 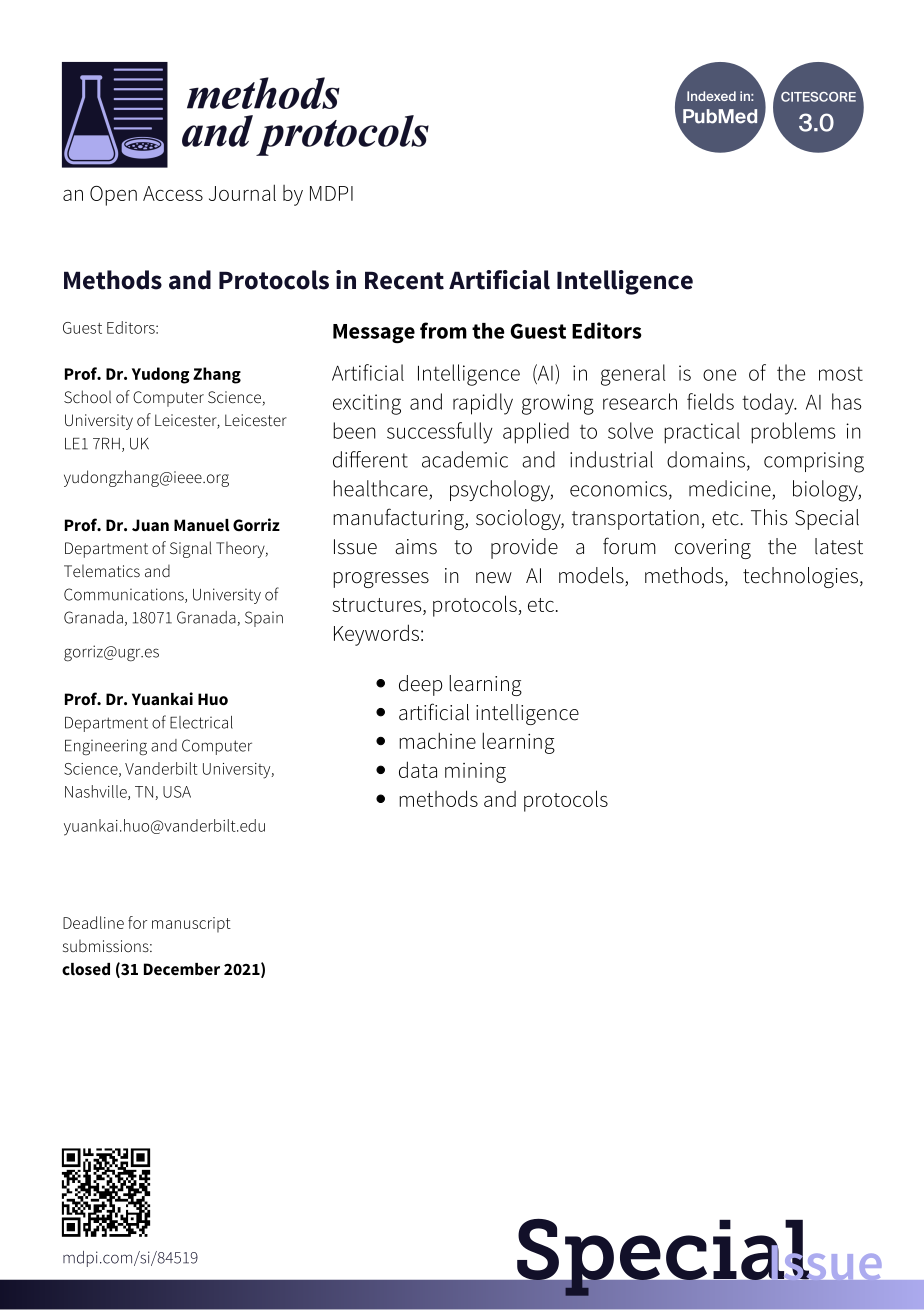 What do you see at coordinates (494, 578) in the screenshot?
I see `new` at bounding box center [494, 578].
